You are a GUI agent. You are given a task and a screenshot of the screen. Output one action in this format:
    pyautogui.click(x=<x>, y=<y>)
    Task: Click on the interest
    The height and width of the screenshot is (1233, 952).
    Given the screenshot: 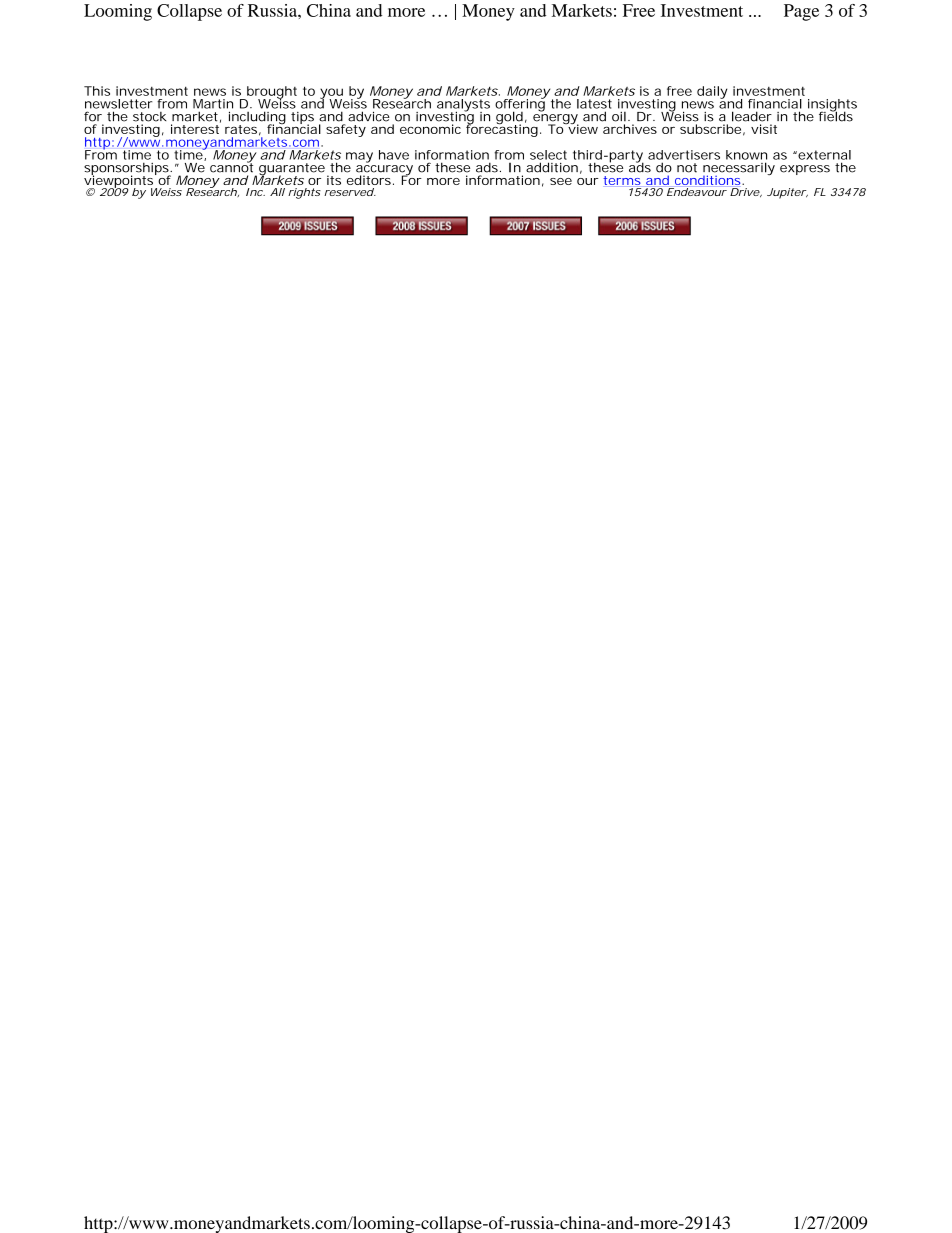 What is the action you would take?
    pyautogui.click(x=196, y=128)
